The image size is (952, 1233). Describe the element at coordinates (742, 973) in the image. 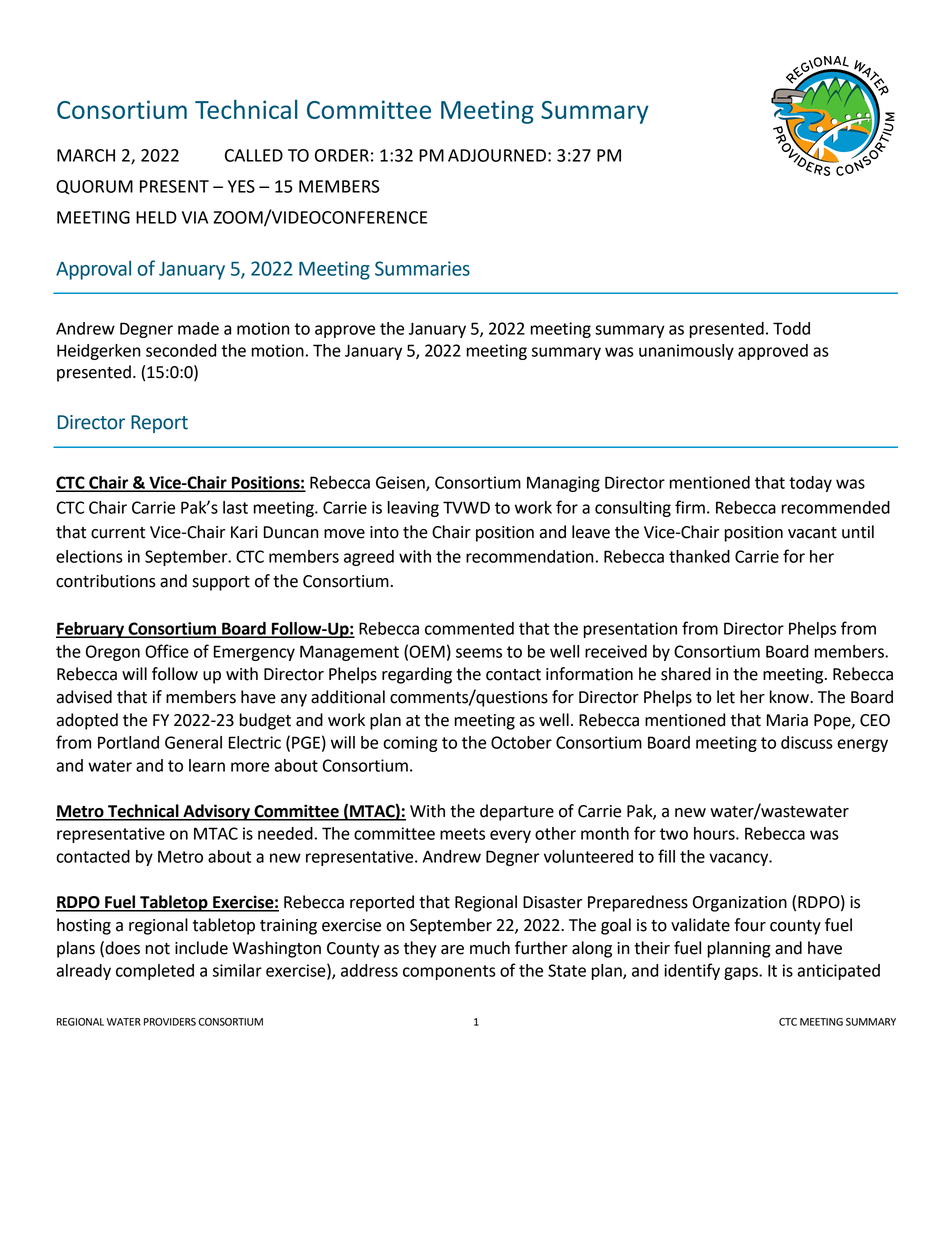

I see `gaps` at that location.
